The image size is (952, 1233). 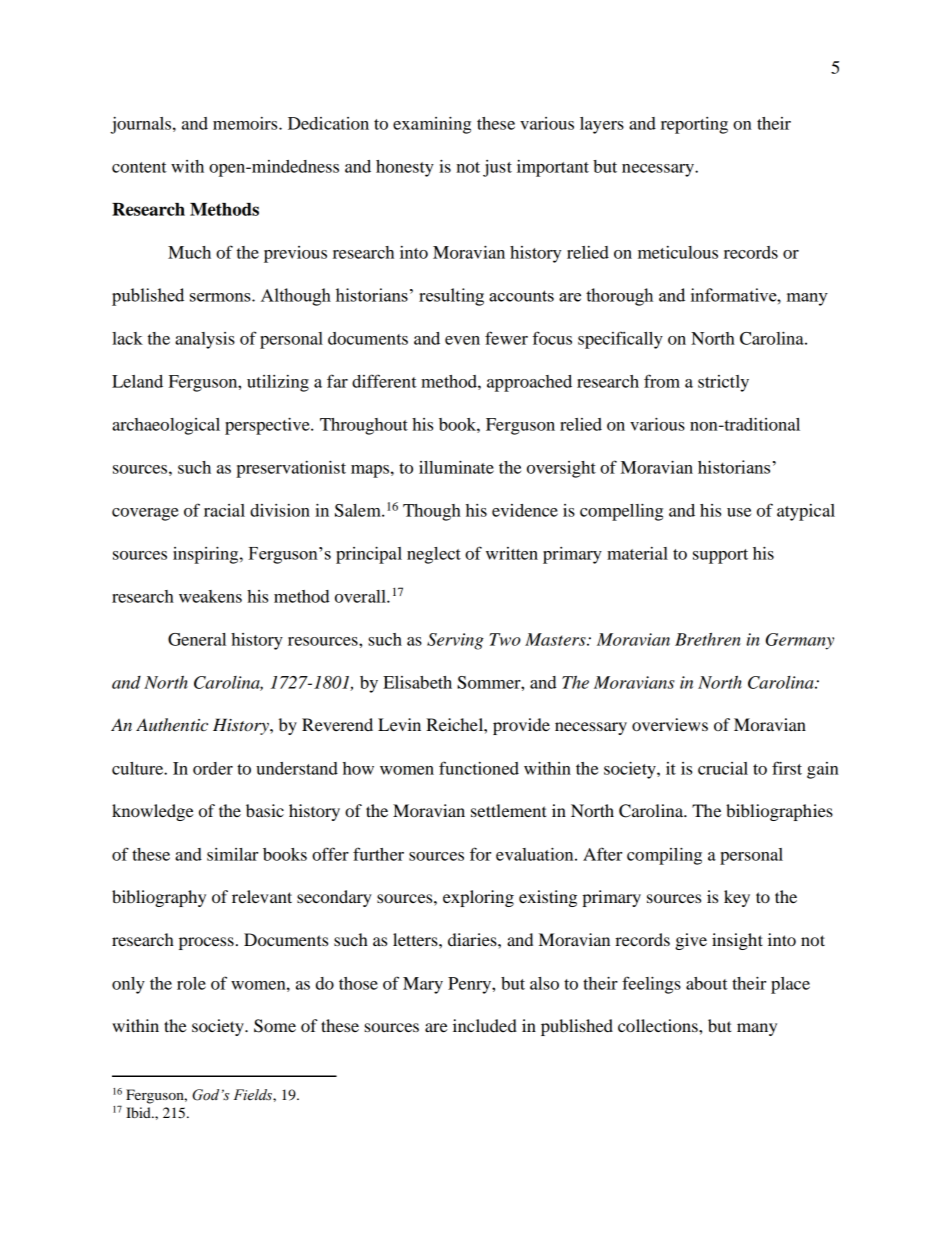 What do you see at coordinates (456, 467) in the page?
I see `illuminate` at bounding box center [456, 467].
